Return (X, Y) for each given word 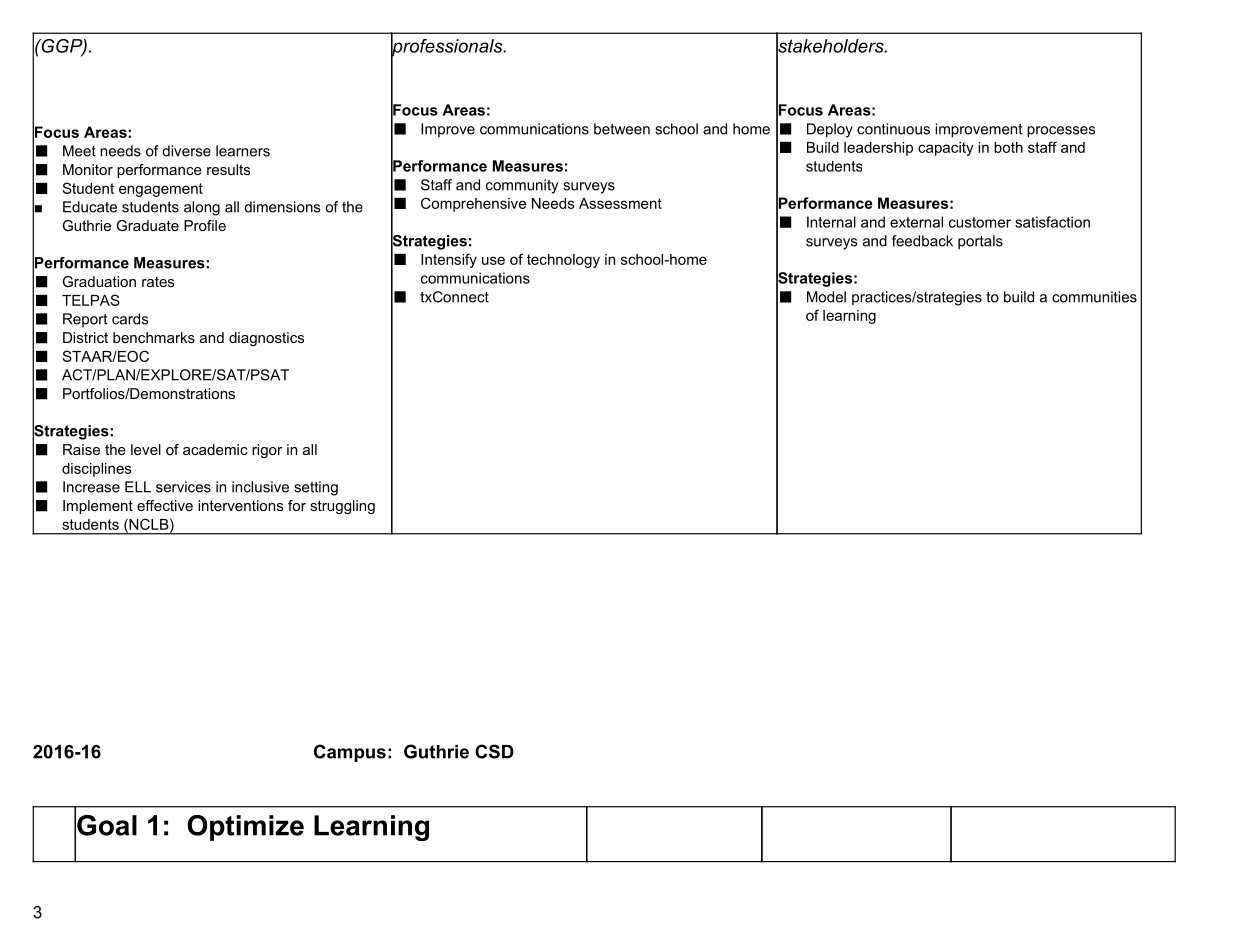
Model (826, 297)
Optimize (245, 828)
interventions (241, 505)
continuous (893, 129)
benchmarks (154, 337)
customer (980, 222)
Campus (350, 753)
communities (1094, 297)
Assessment (620, 203)
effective (165, 505)
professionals (448, 47)
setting (316, 488)
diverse (186, 151)
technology (563, 261)
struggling (342, 507)
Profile (205, 225)
